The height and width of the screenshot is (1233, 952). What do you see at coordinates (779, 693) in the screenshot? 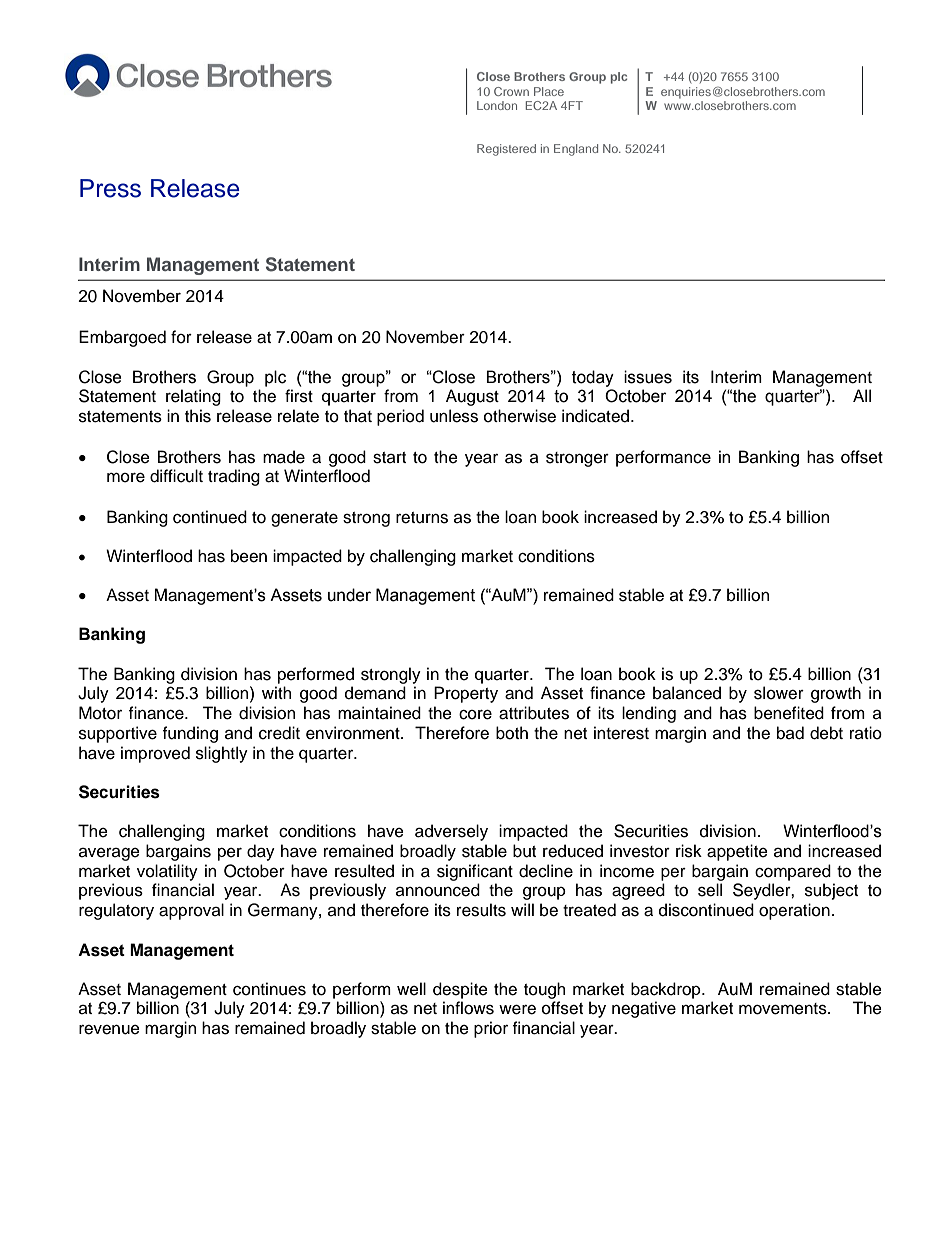
I see `slower` at bounding box center [779, 693].
